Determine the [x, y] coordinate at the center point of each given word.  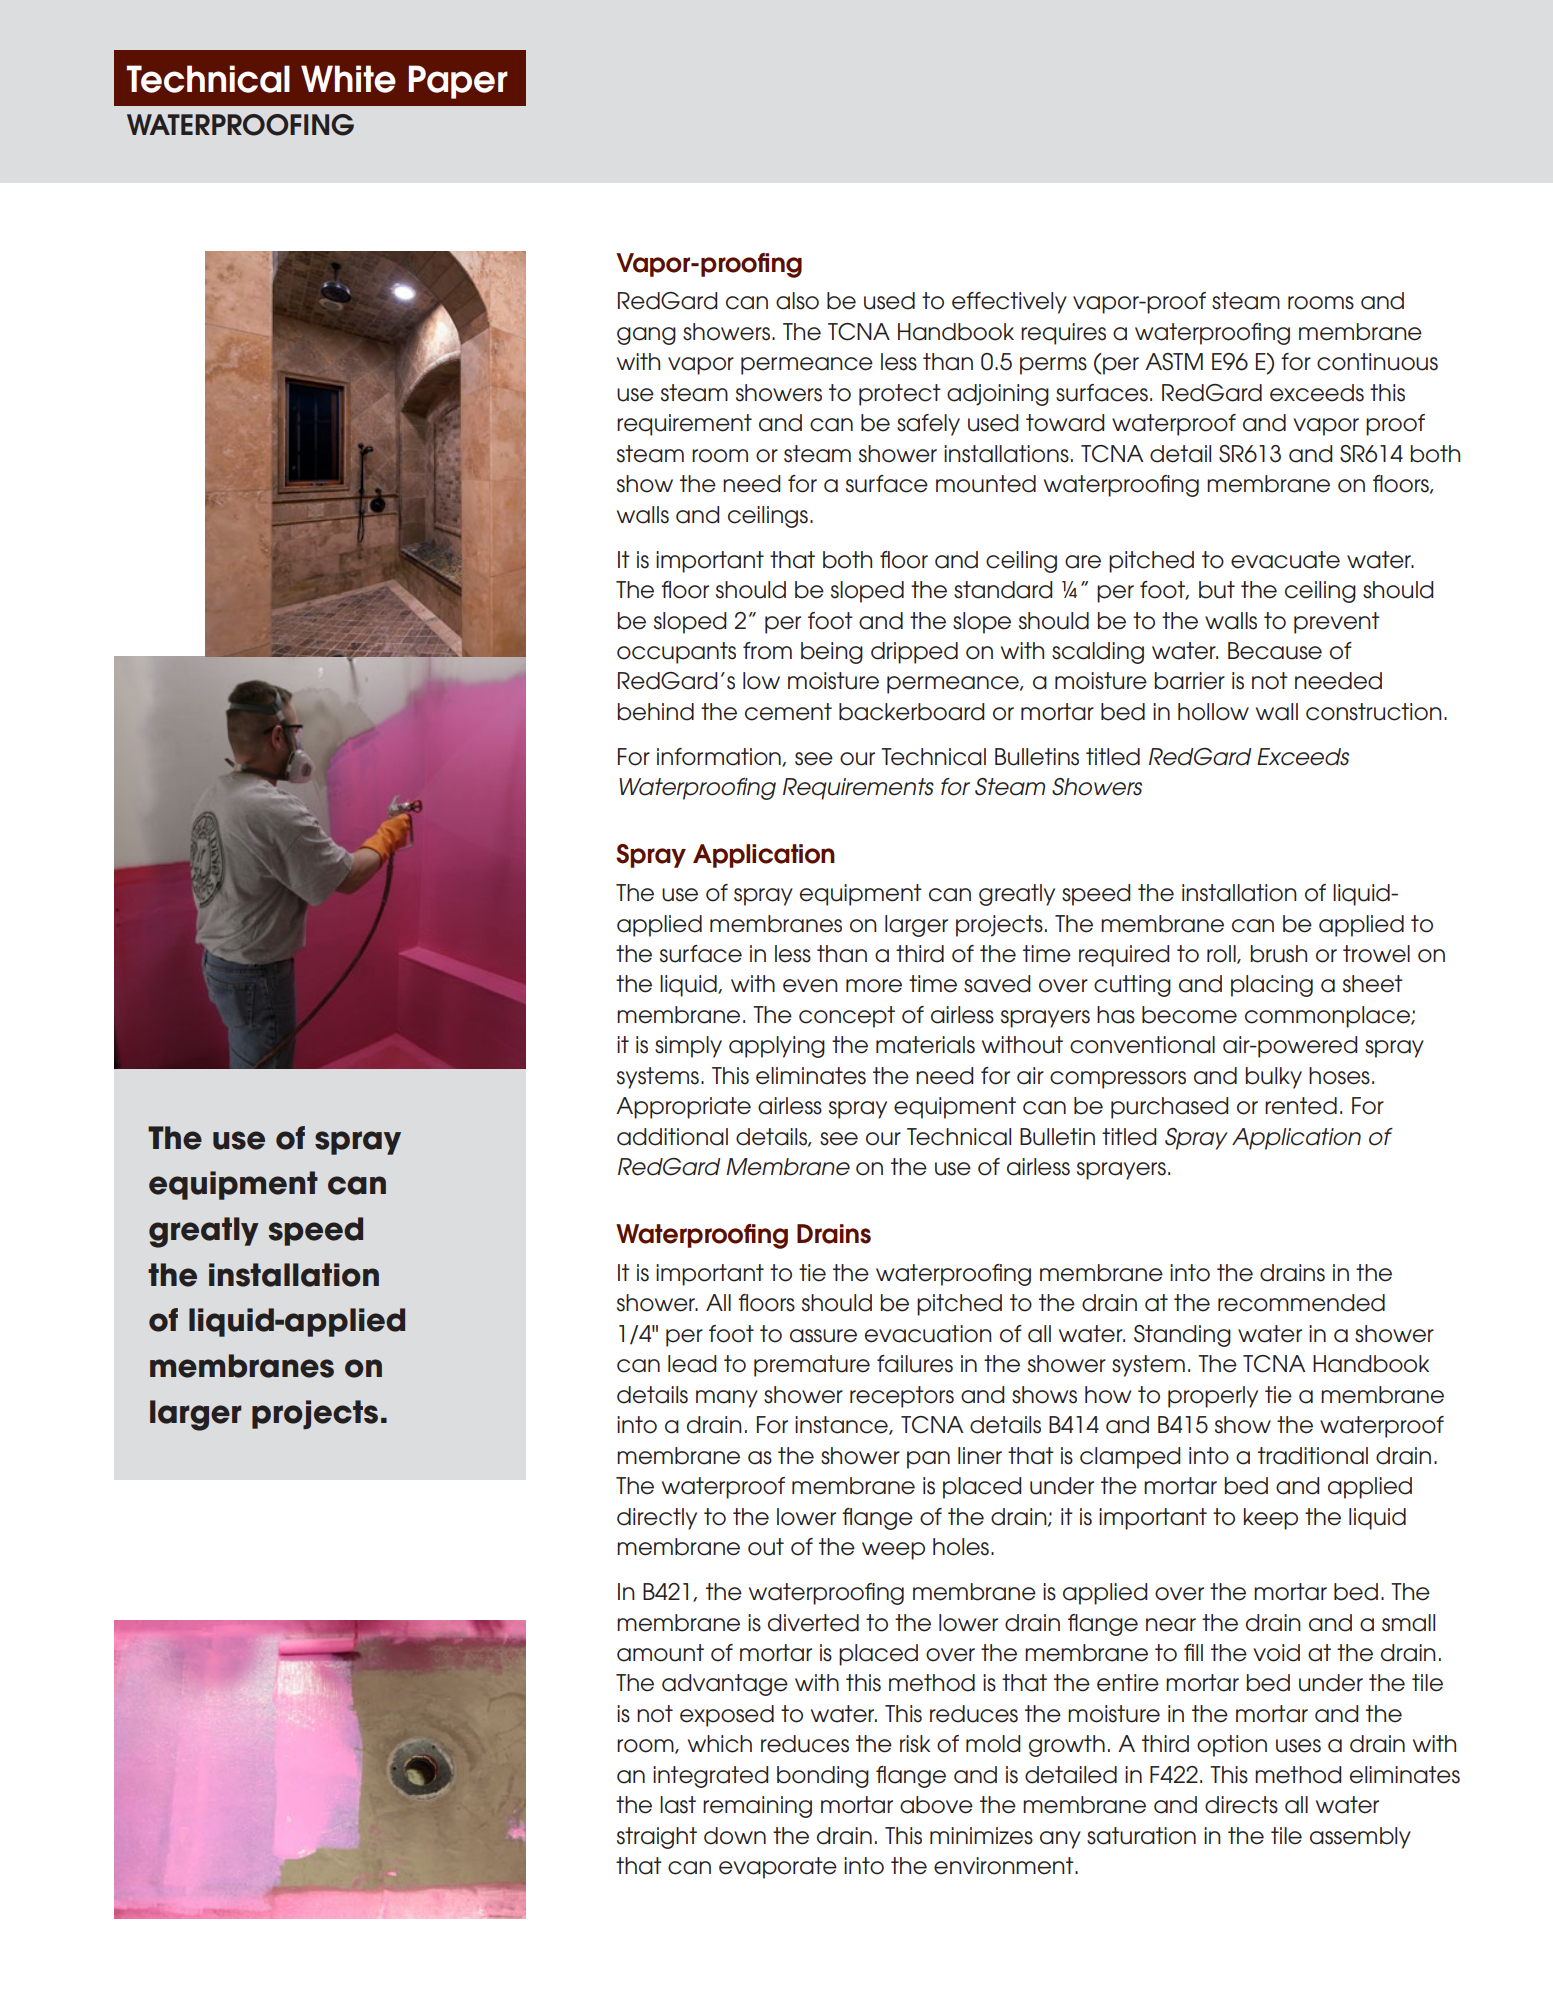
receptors [902, 1397]
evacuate [1285, 560]
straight [657, 1838]
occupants [676, 653]
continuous [1377, 362]
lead [692, 1364]
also [797, 301]
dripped [914, 653]
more [874, 986]
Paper [458, 82]
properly [1213, 1397]
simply [688, 1047]
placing [1272, 986]
